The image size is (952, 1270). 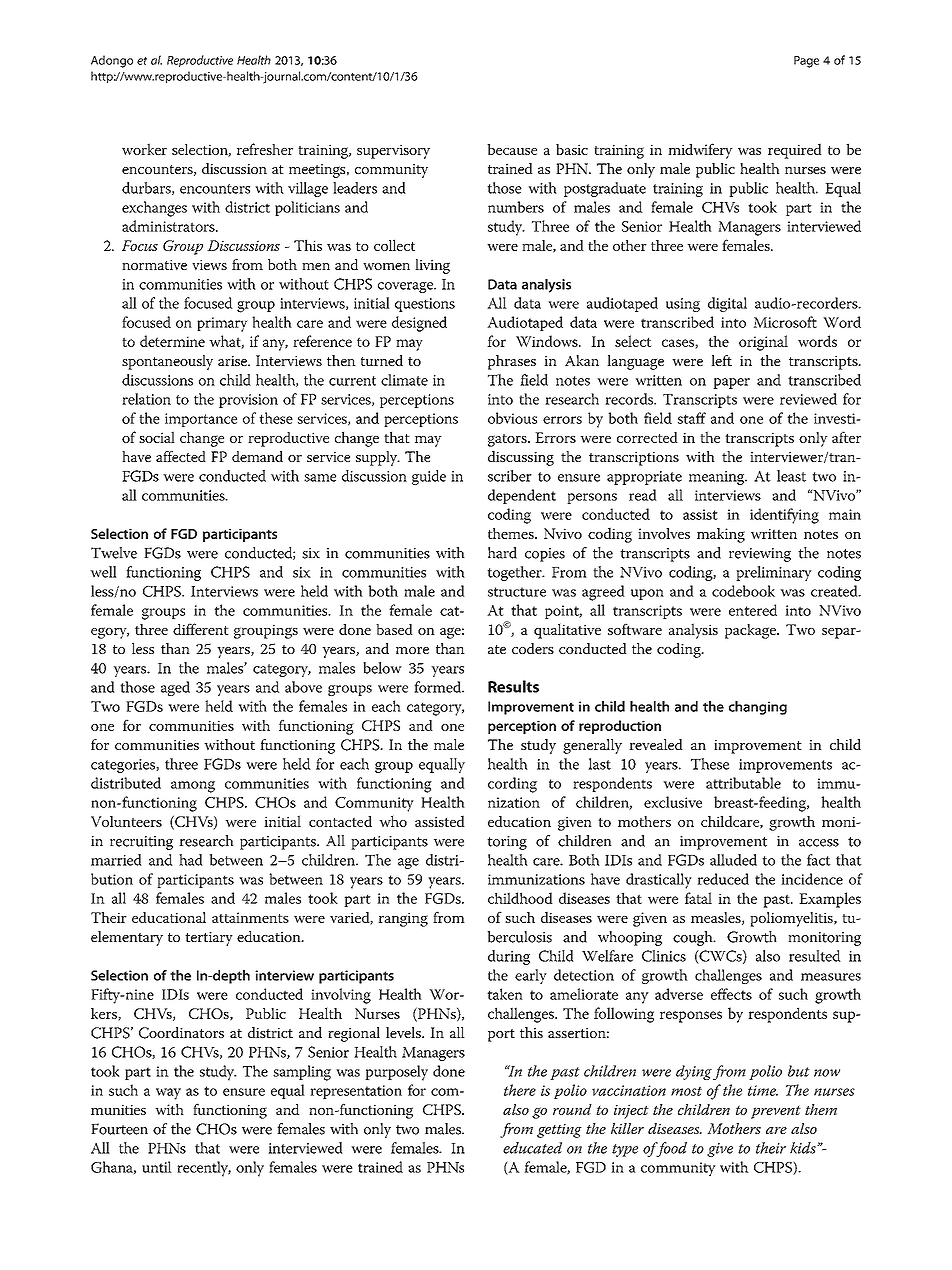 What do you see at coordinates (181, 456) in the screenshot?
I see `affected` at bounding box center [181, 456].
